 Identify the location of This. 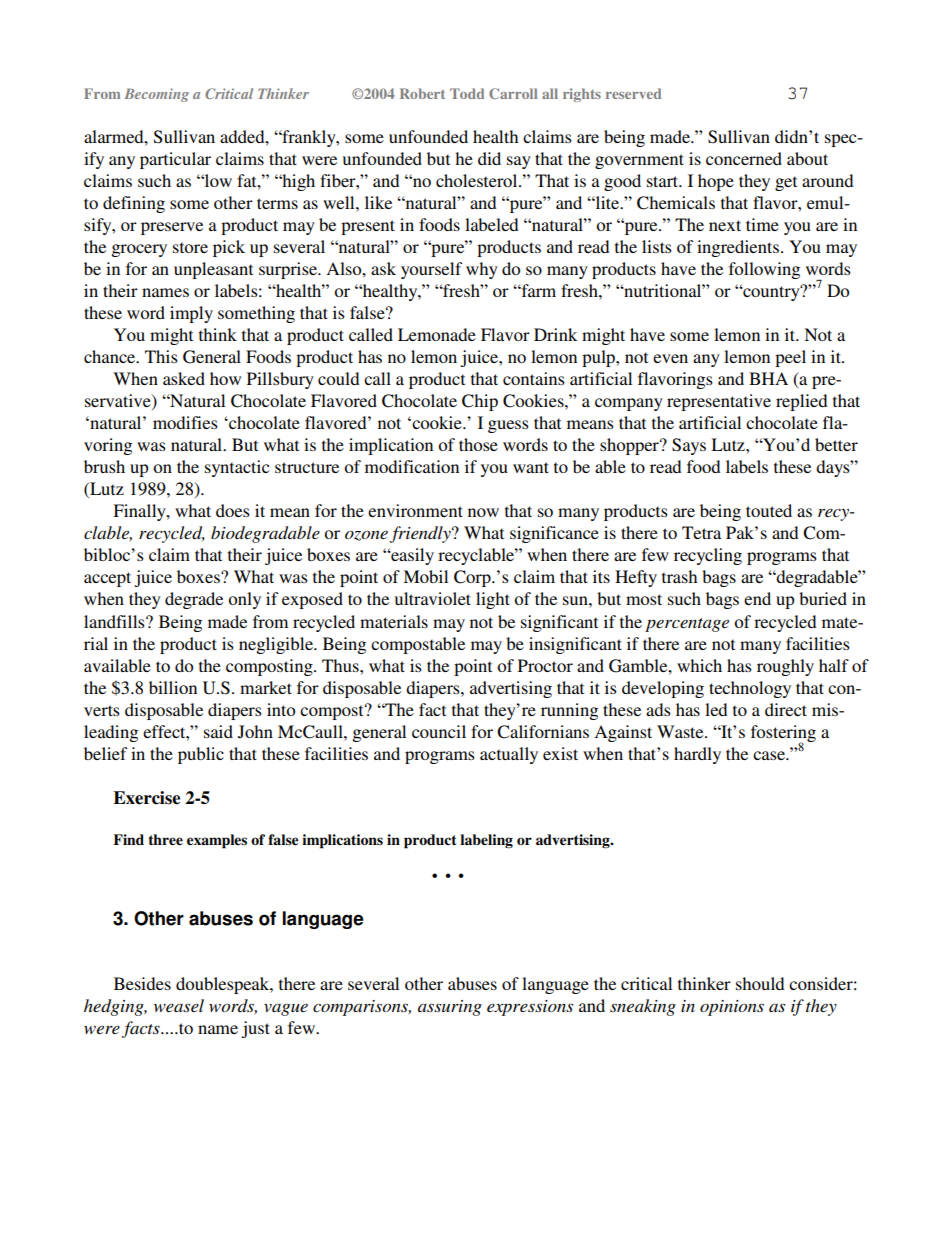
(161, 356).
